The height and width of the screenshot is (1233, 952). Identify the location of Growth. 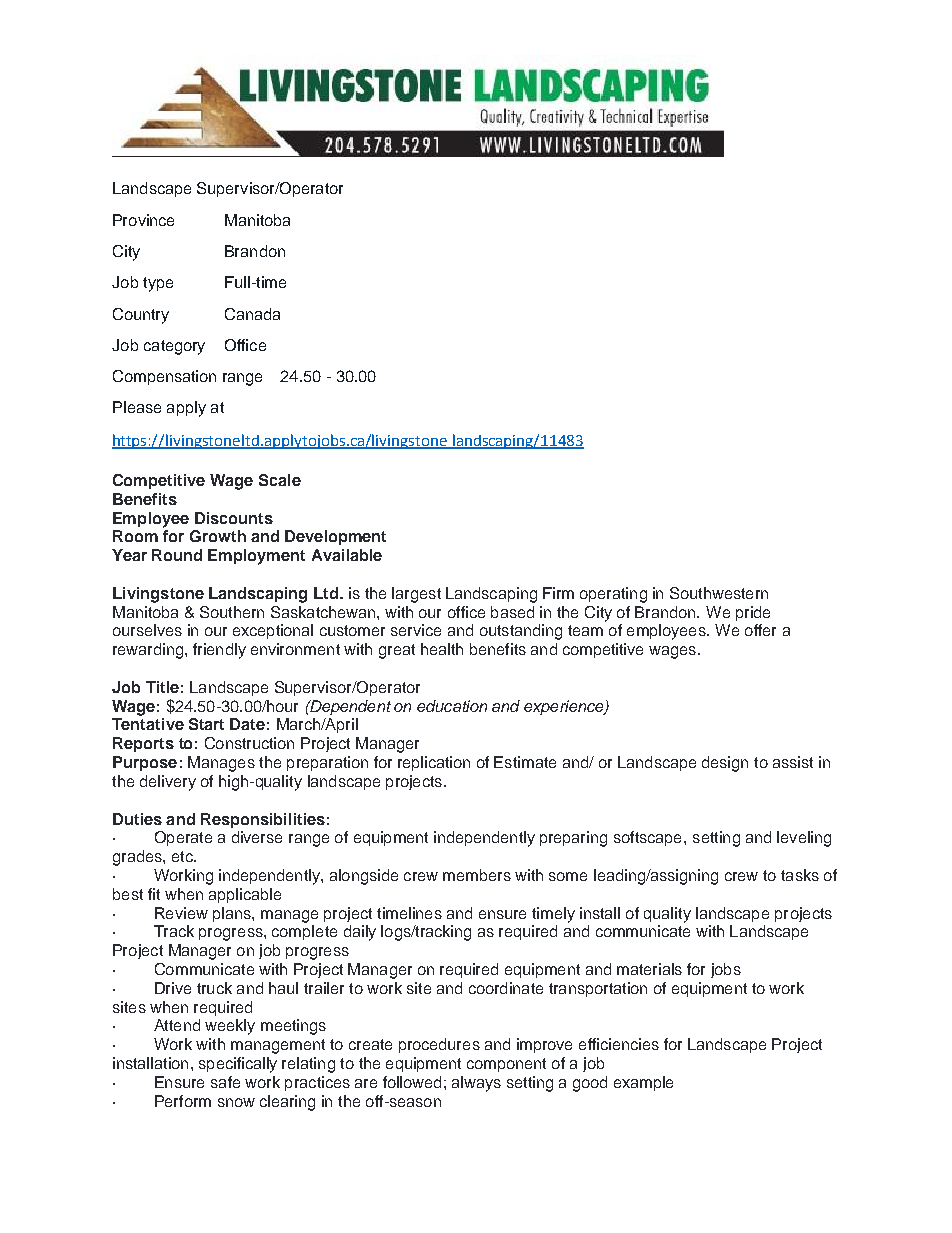
(218, 536).
